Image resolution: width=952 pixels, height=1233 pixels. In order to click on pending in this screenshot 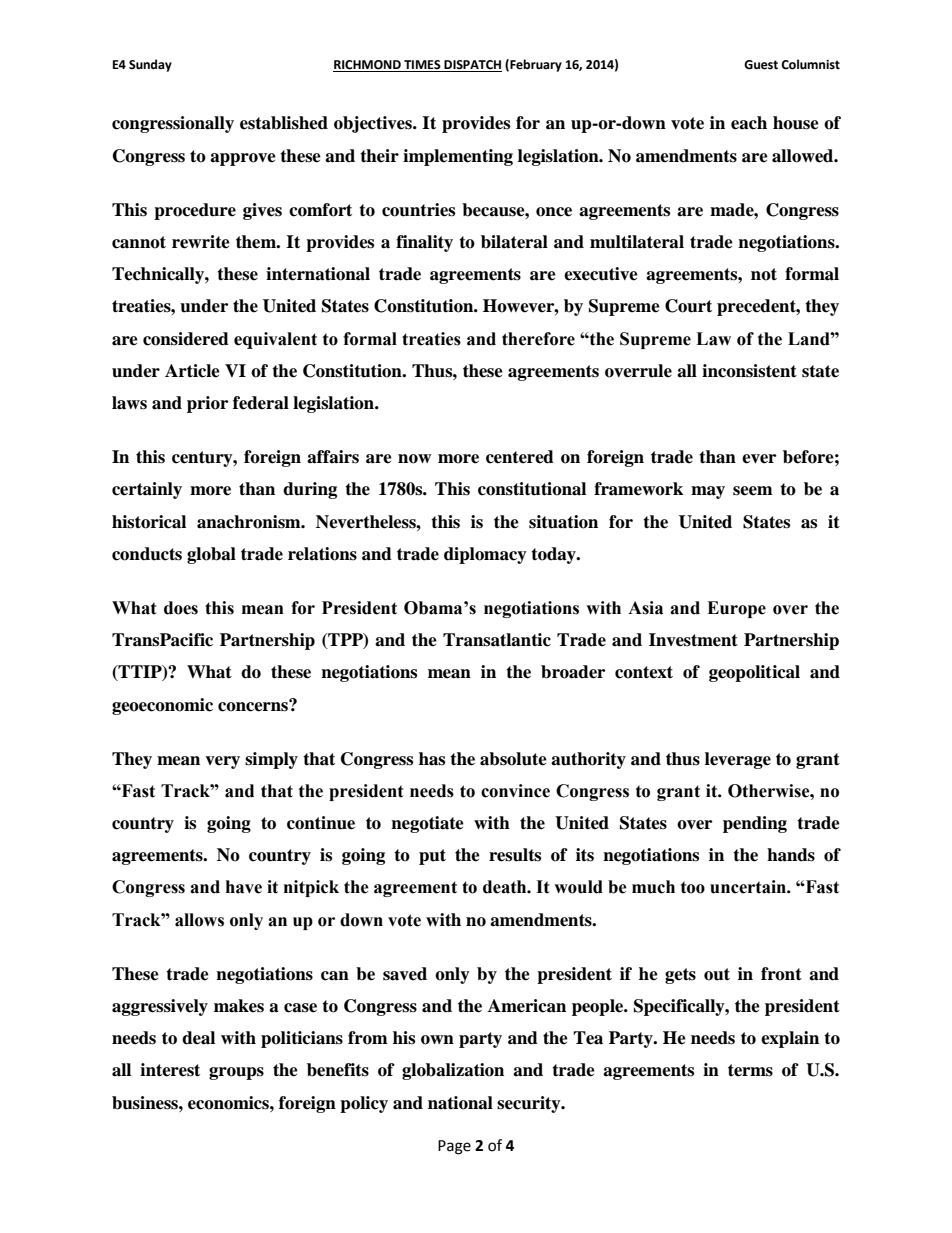, I will do `click(755, 824)`.
